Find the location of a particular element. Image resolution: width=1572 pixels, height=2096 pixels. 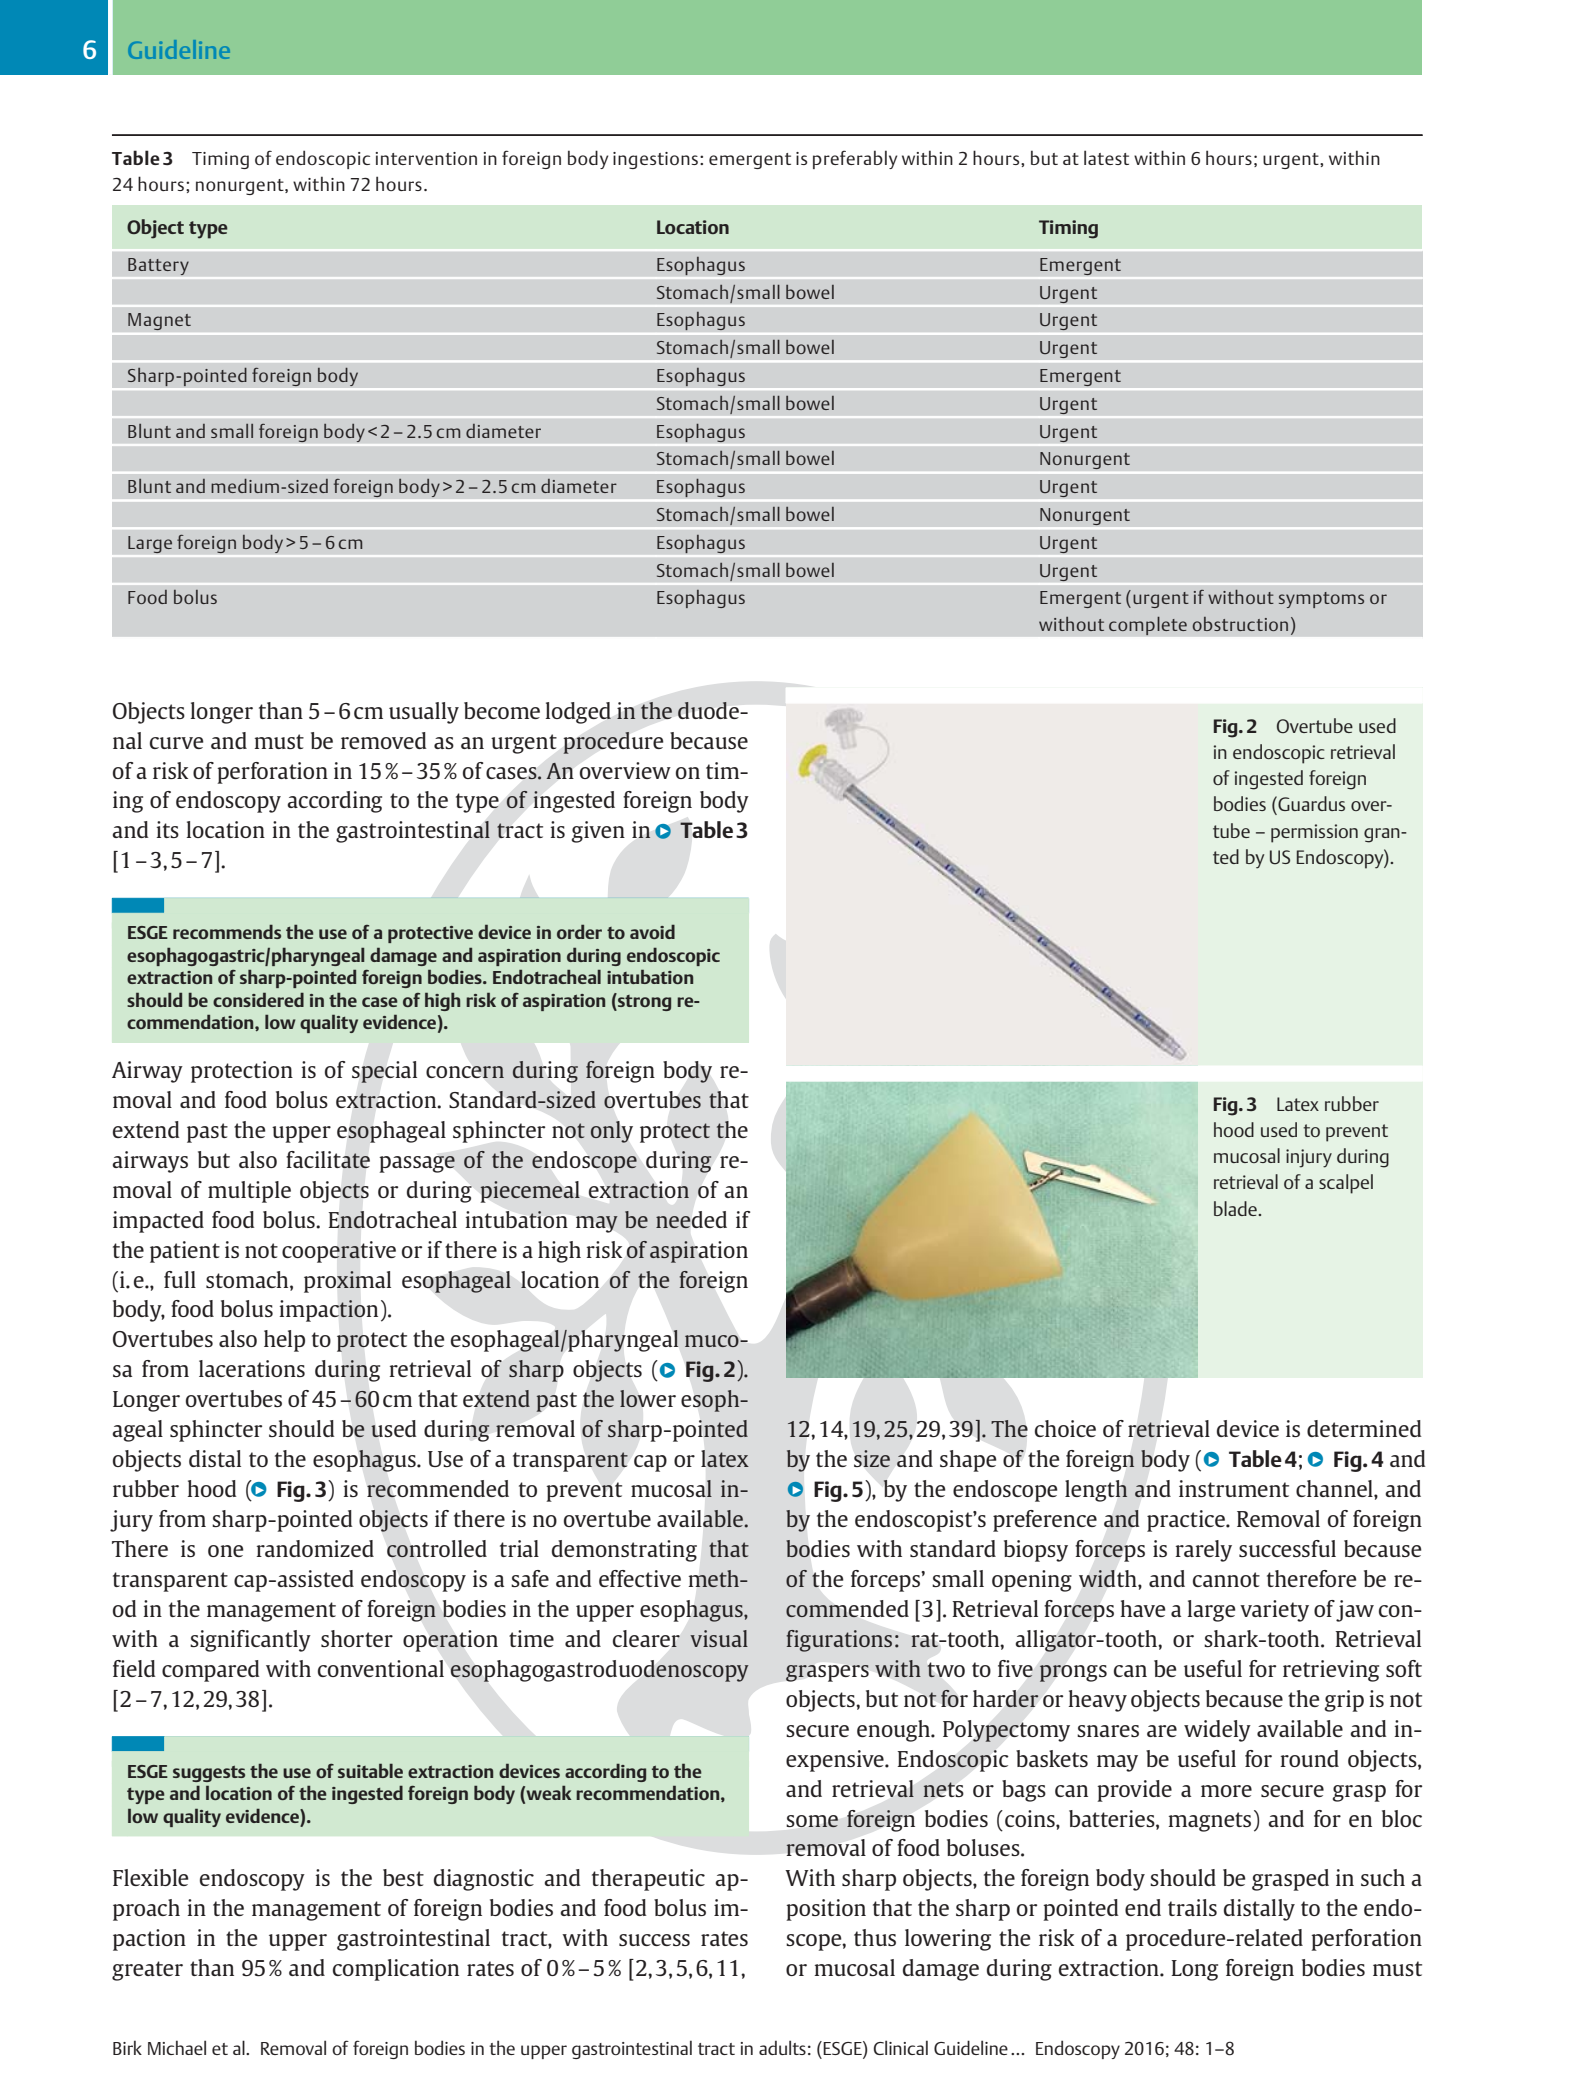

preferably is located at coordinates (855, 159).
